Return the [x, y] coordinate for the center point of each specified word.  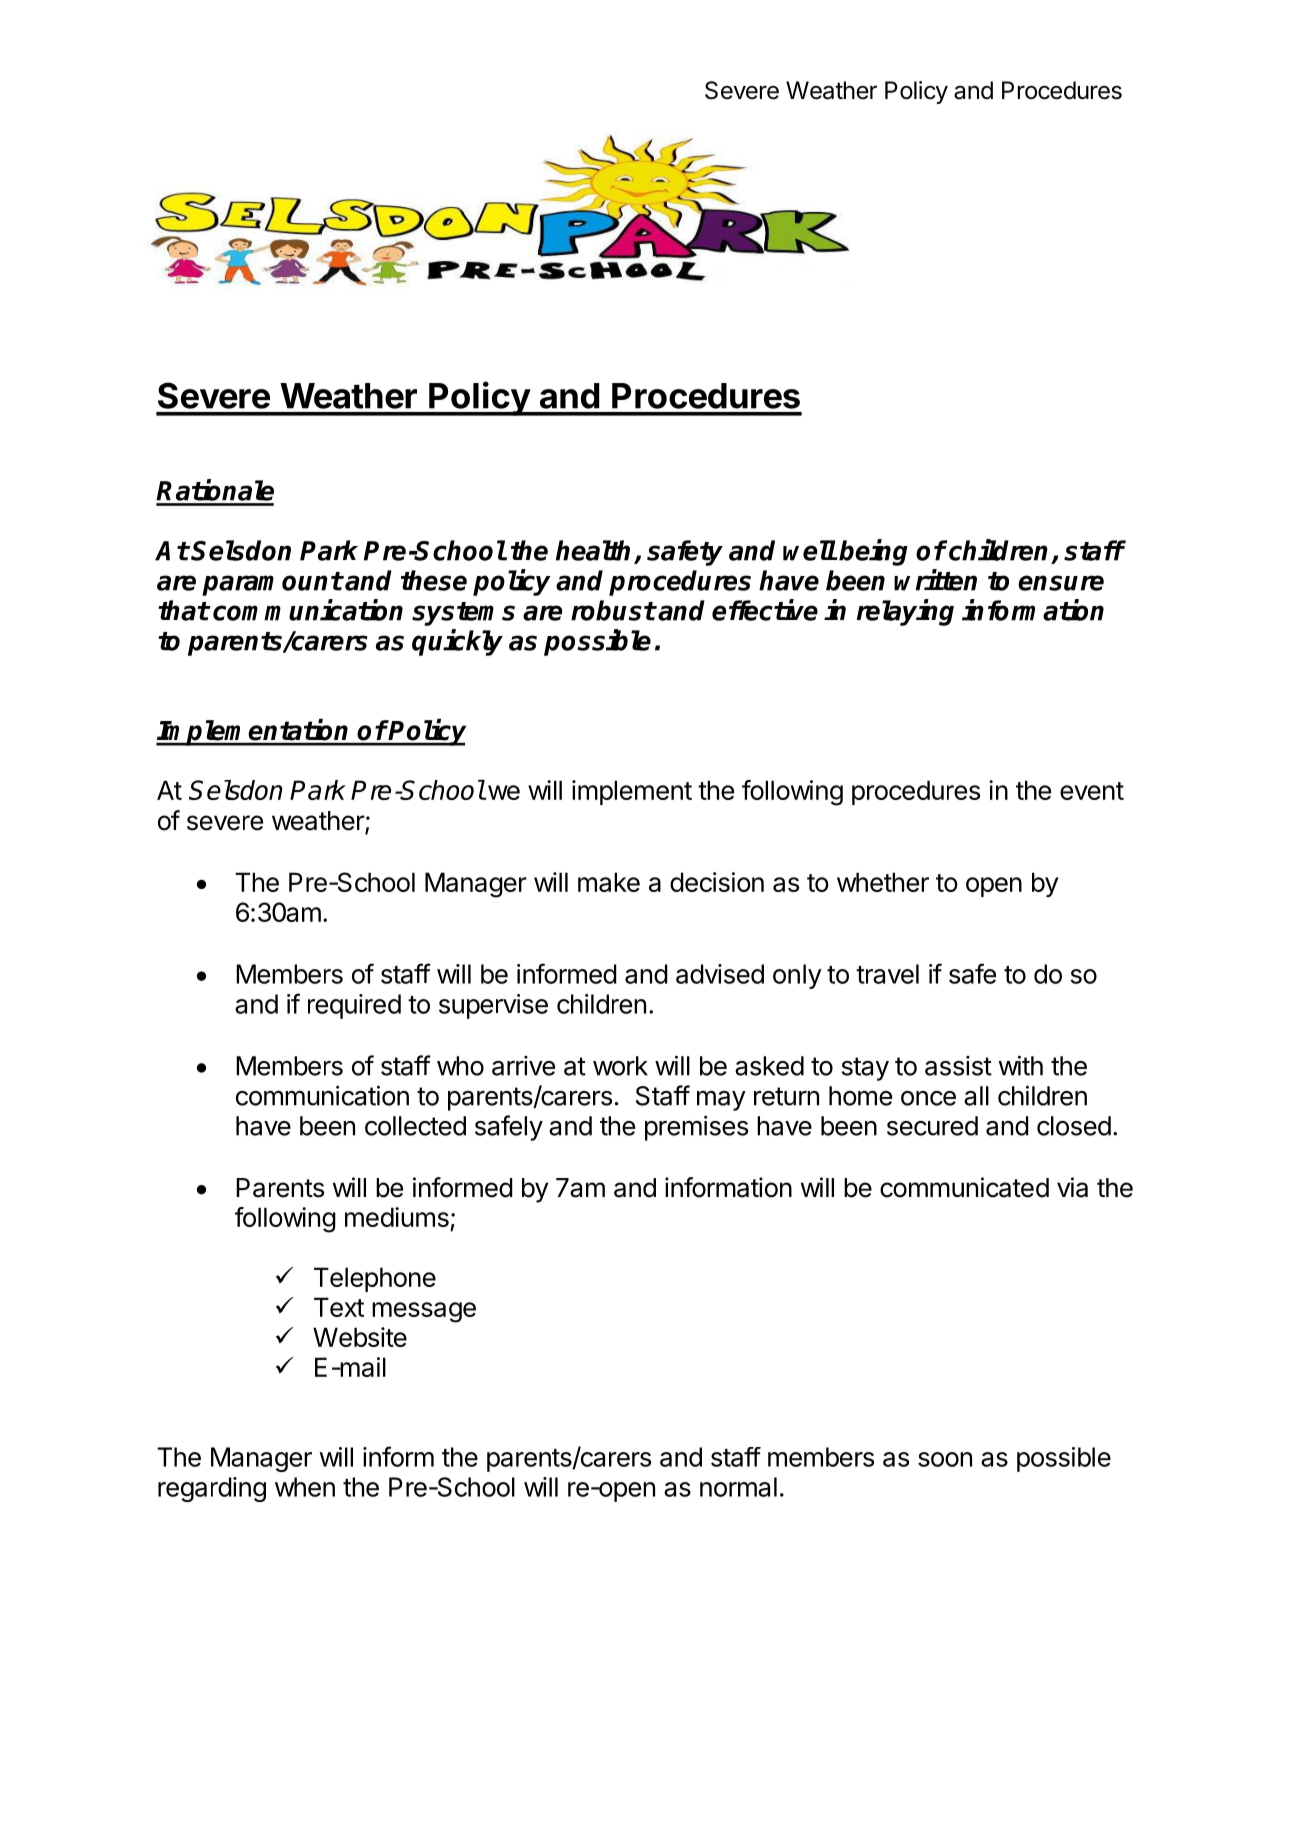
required [354, 1006]
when [305, 1487]
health [595, 551]
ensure [1061, 583]
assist [958, 1066]
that [183, 610]
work [620, 1066]
